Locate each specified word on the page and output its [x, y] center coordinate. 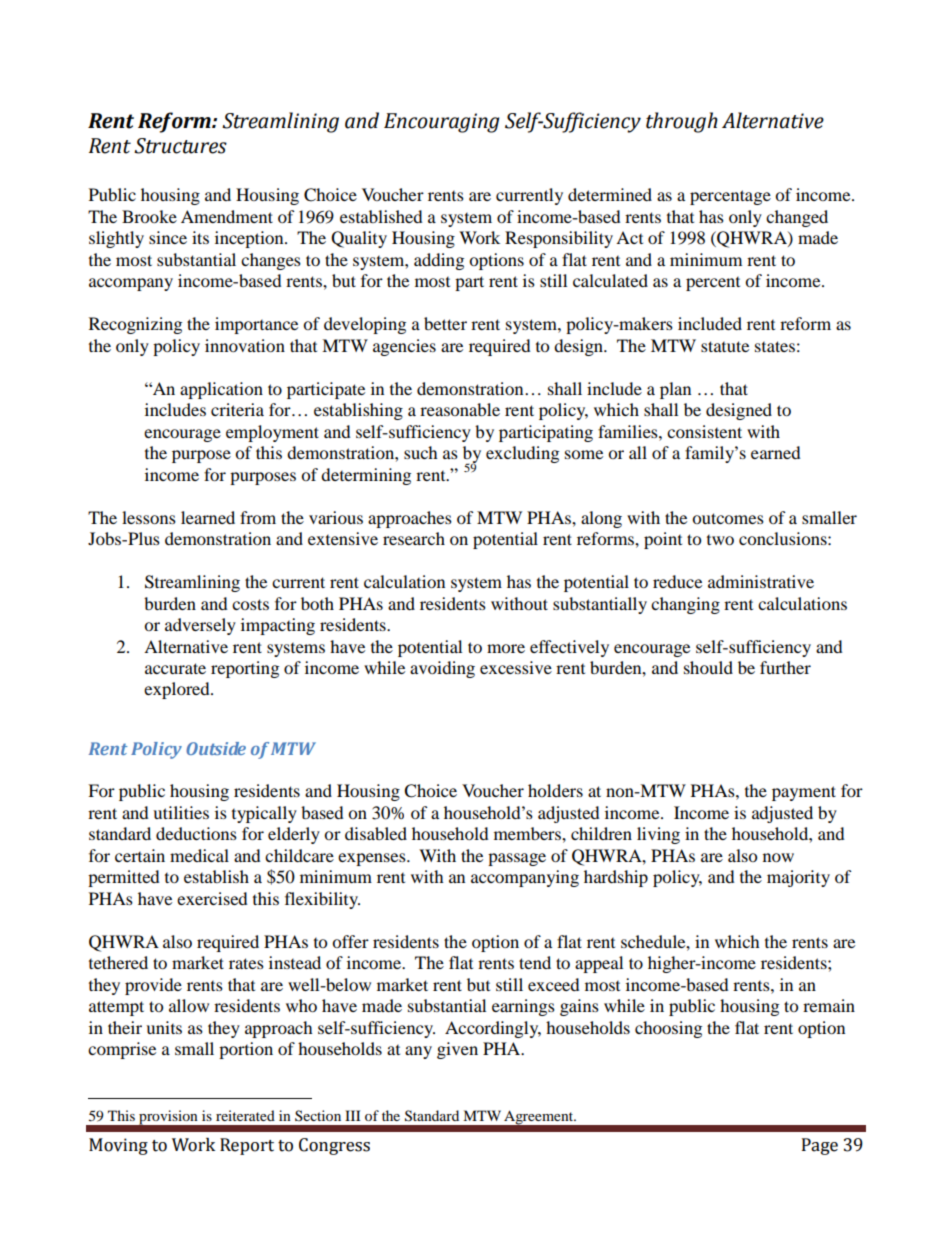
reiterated [245, 1115]
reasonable [460, 409]
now [778, 857]
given [457, 1050]
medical [199, 855]
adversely [200, 626]
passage [517, 859]
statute [725, 346]
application [221, 390]
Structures [180, 146]
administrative [761, 581]
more [506, 648]
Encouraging [441, 123]
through [682, 122]
